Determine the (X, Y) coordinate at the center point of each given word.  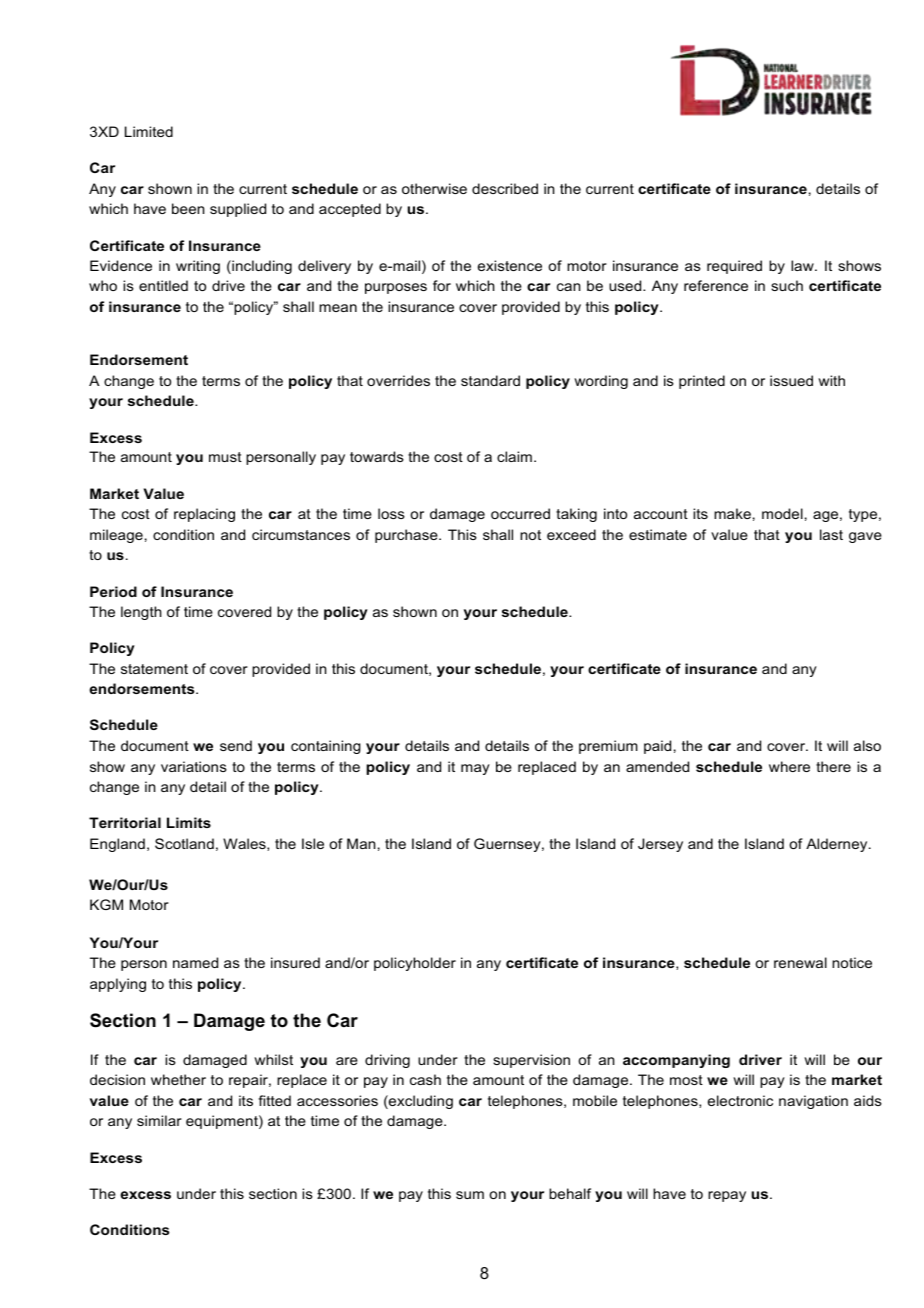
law (803, 265)
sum (470, 1195)
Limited (149, 131)
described (505, 188)
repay (727, 1196)
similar (159, 1120)
